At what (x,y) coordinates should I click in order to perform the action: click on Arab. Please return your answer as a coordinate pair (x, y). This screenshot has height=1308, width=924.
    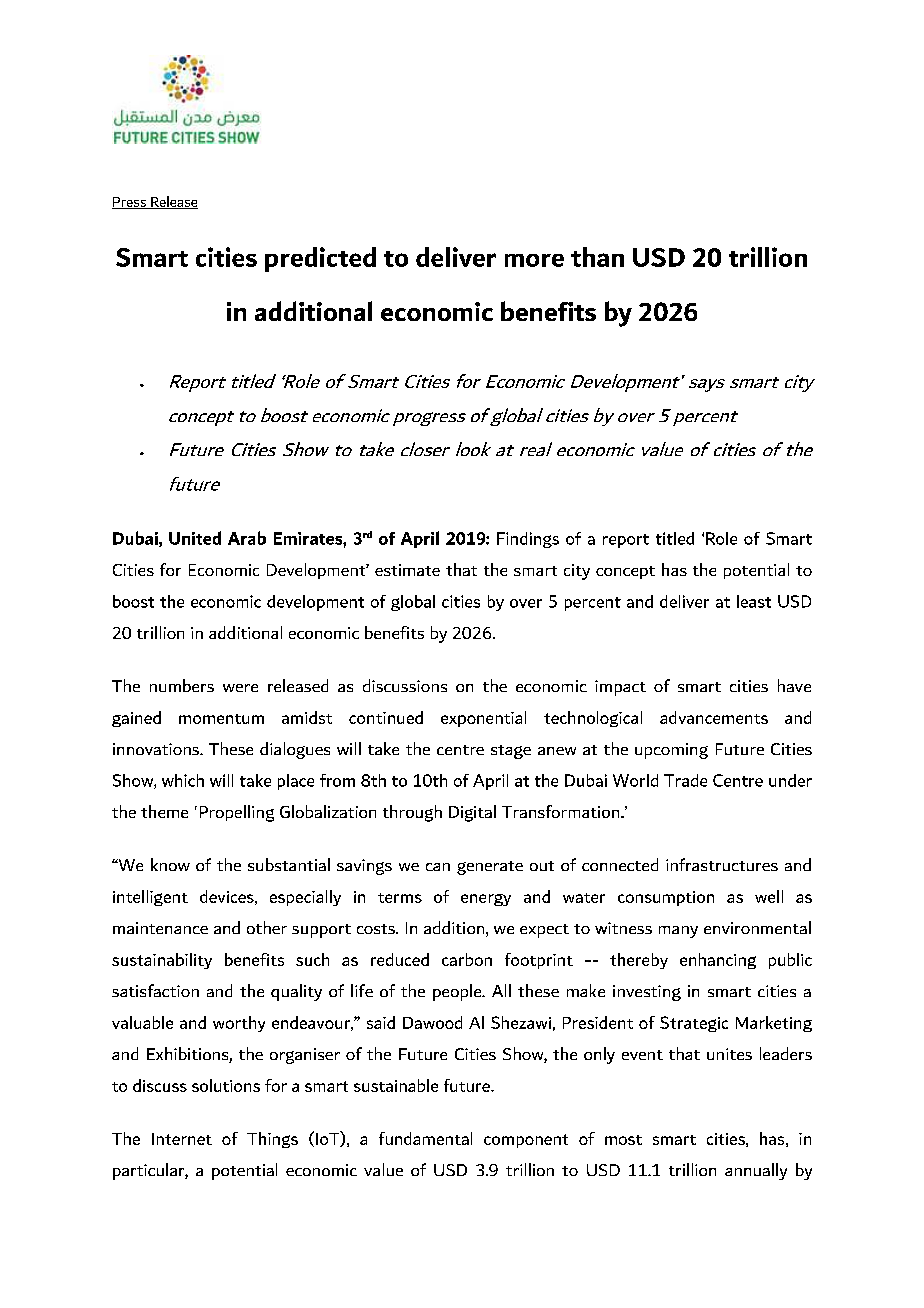
    Looking at the image, I should click on (247, 538).
